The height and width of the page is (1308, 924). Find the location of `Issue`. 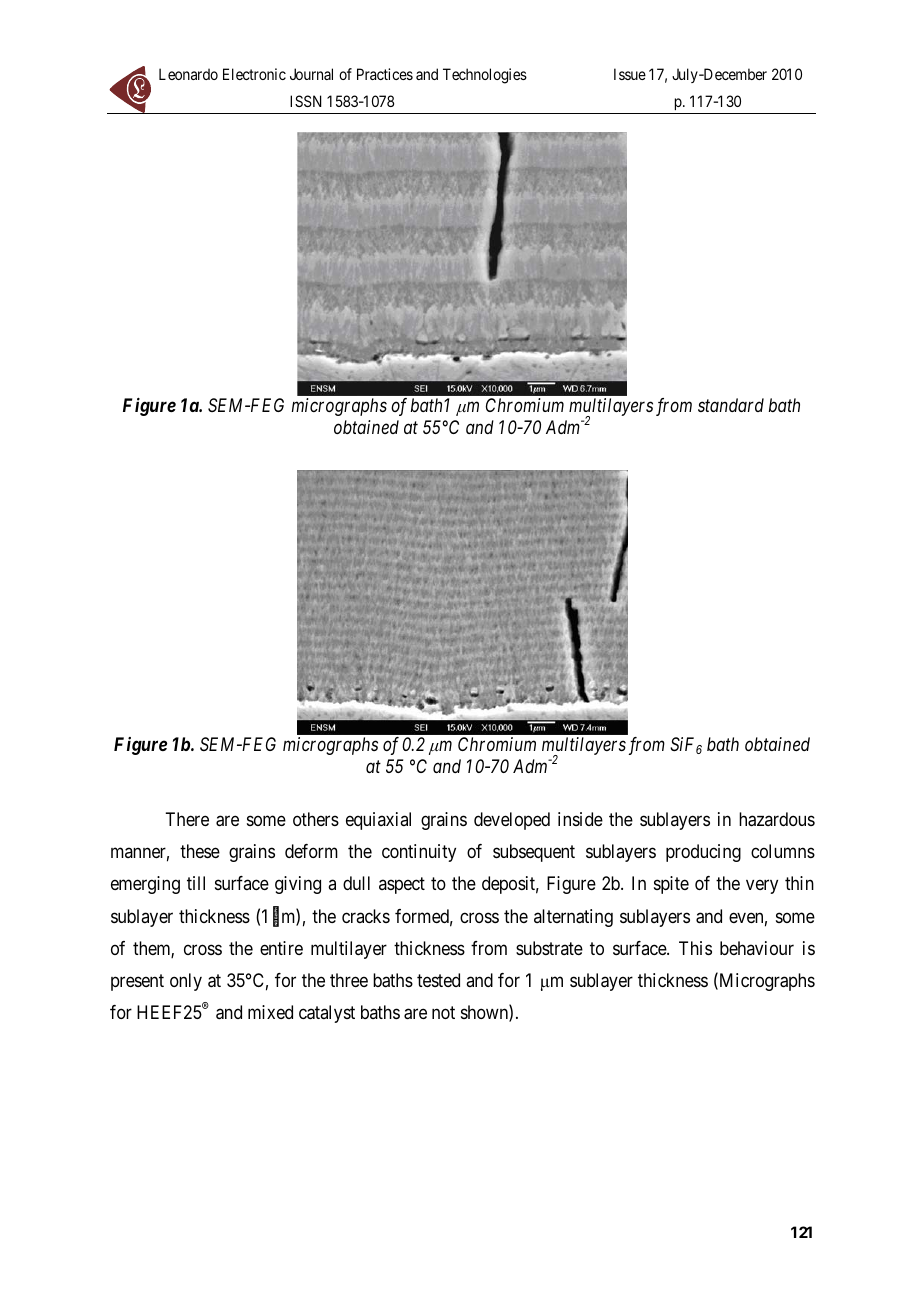

Issue is located at coordinates (630, 74).
